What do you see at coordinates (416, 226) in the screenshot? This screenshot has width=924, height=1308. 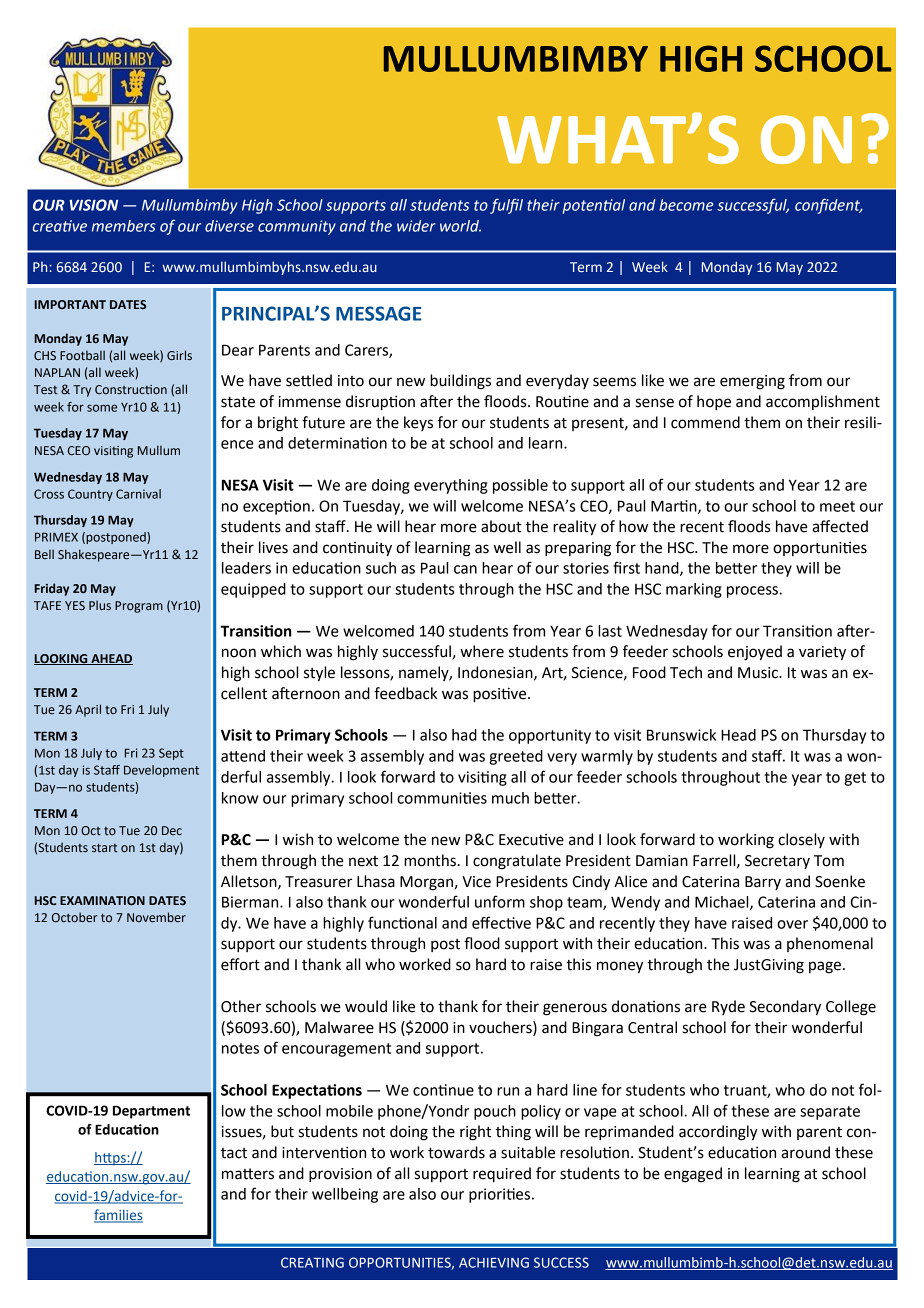 I see `wider` at bounding box center [416, 226].
